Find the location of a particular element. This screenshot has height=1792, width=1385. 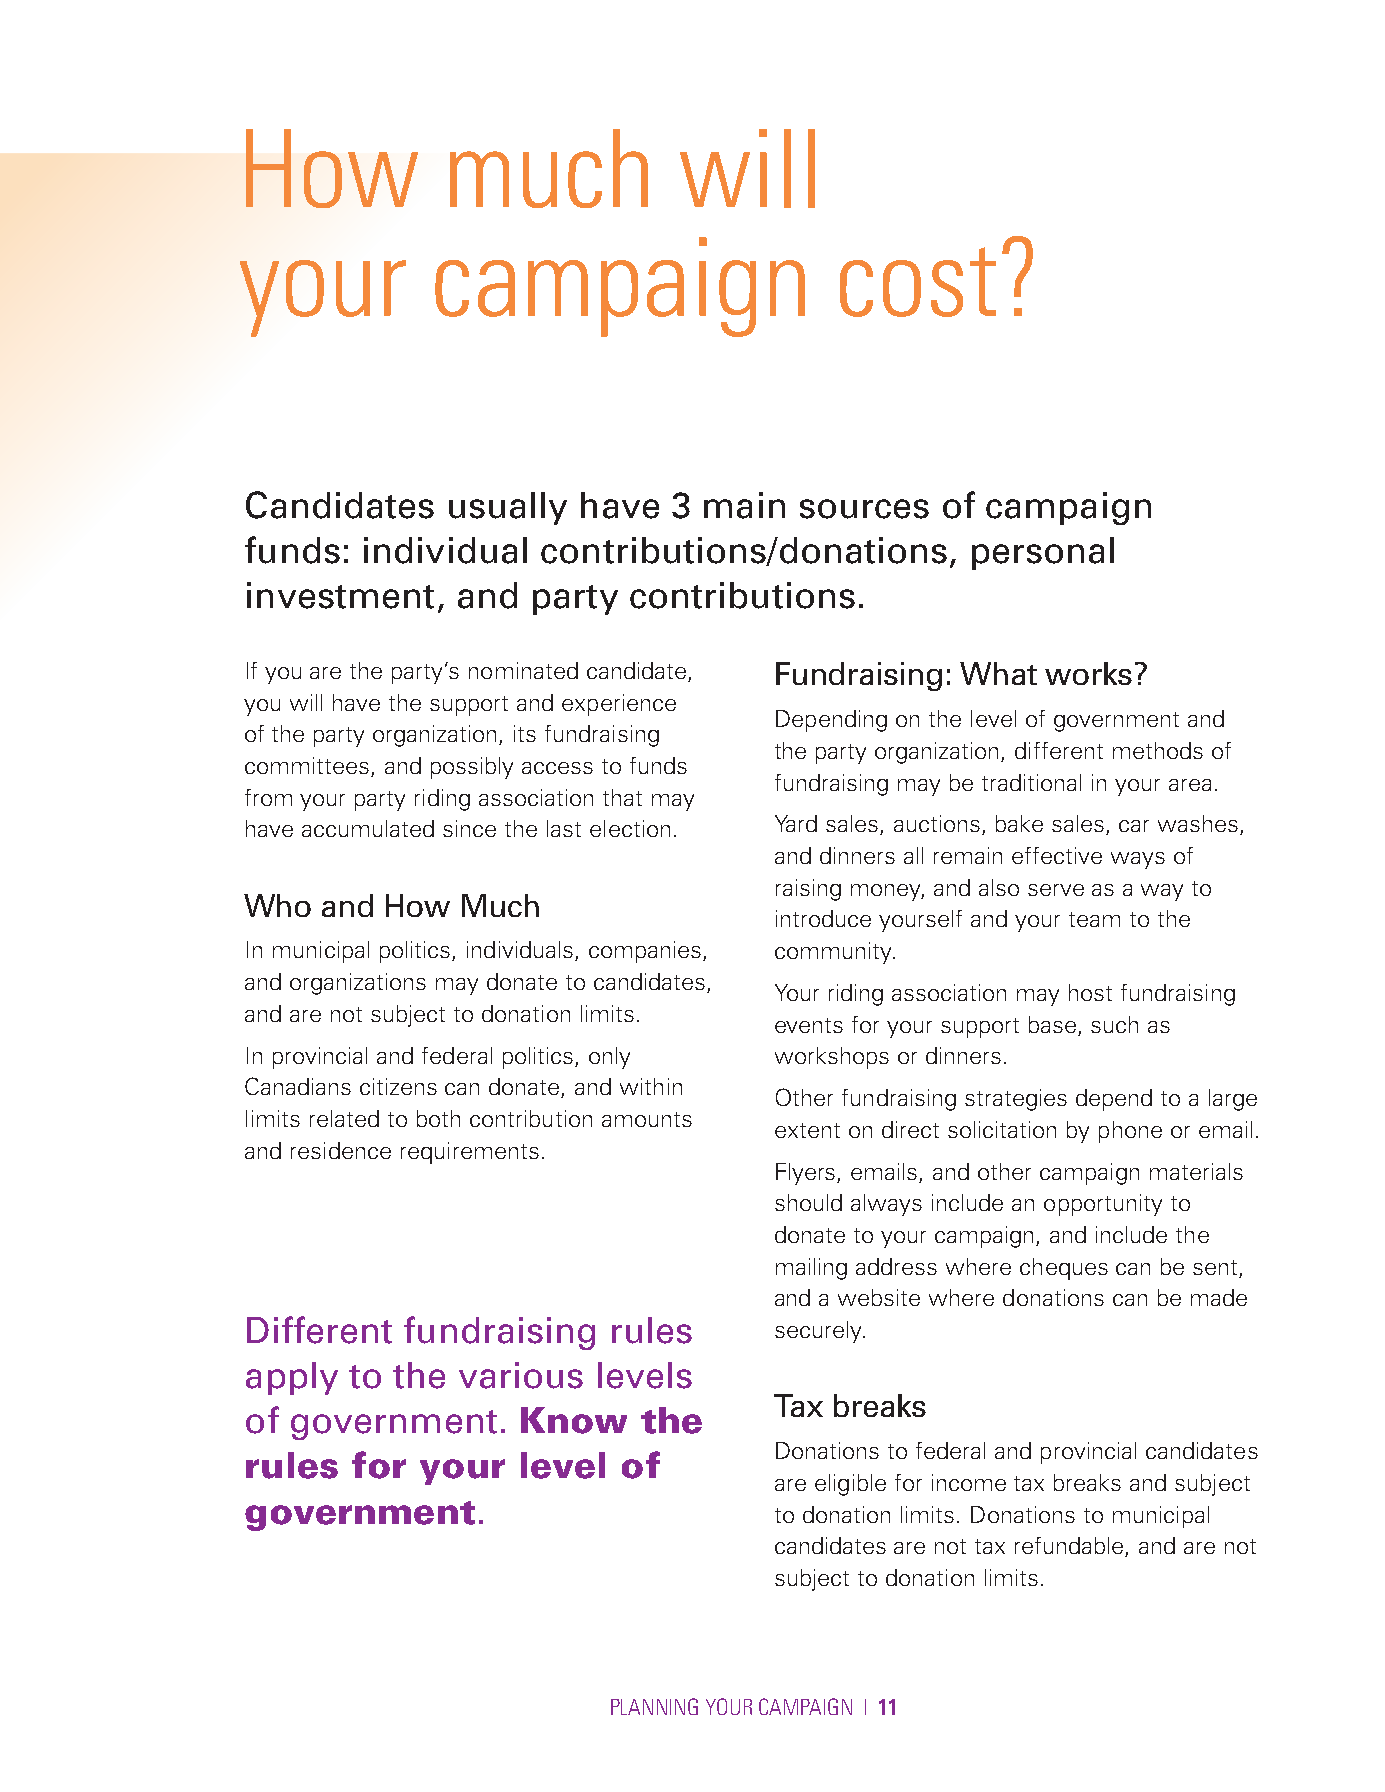

PLANNING is located at coordinates (654, 1706).
